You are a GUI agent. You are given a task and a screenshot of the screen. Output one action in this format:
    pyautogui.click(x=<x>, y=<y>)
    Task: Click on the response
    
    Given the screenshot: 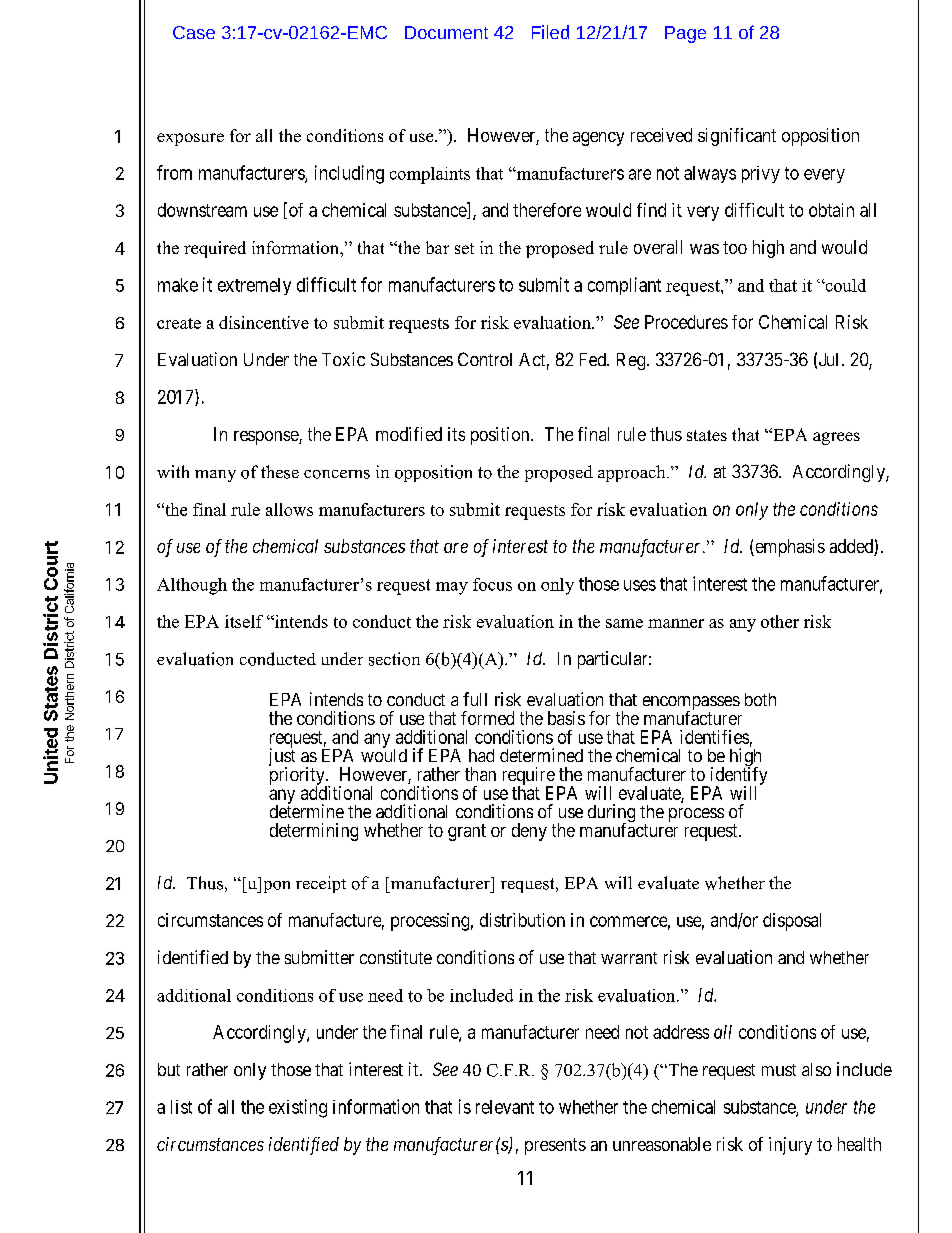 What is the action you would take?
    pyautogui.click(x=267, y=438)
